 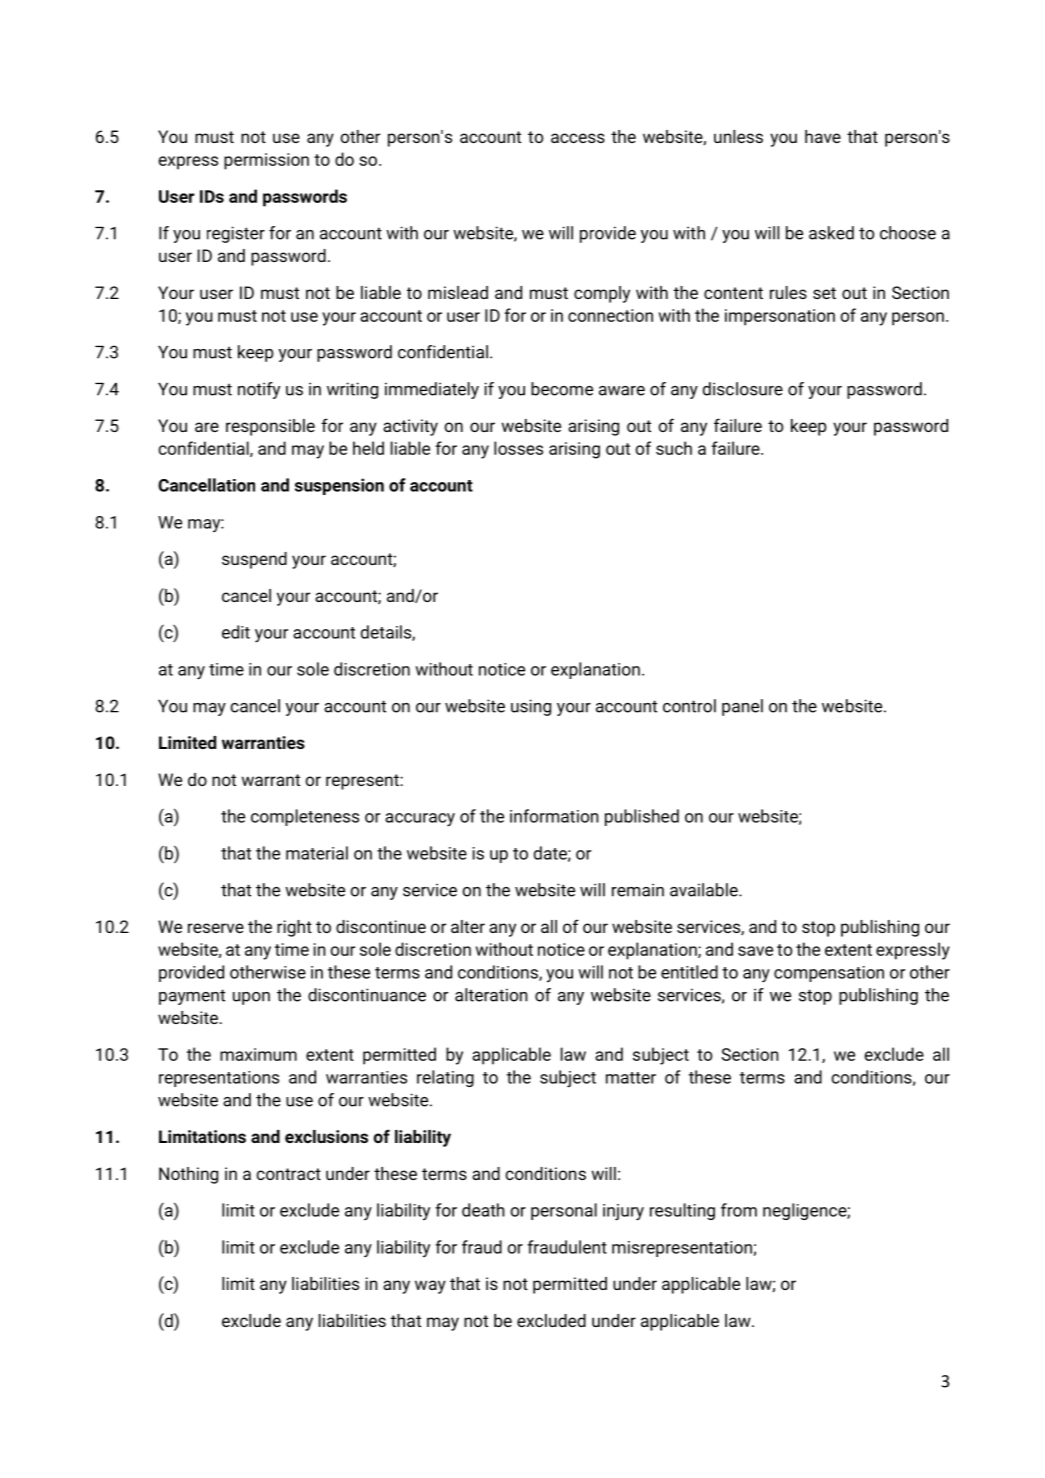 I want to click on permission, so click(x=266, y=161).
